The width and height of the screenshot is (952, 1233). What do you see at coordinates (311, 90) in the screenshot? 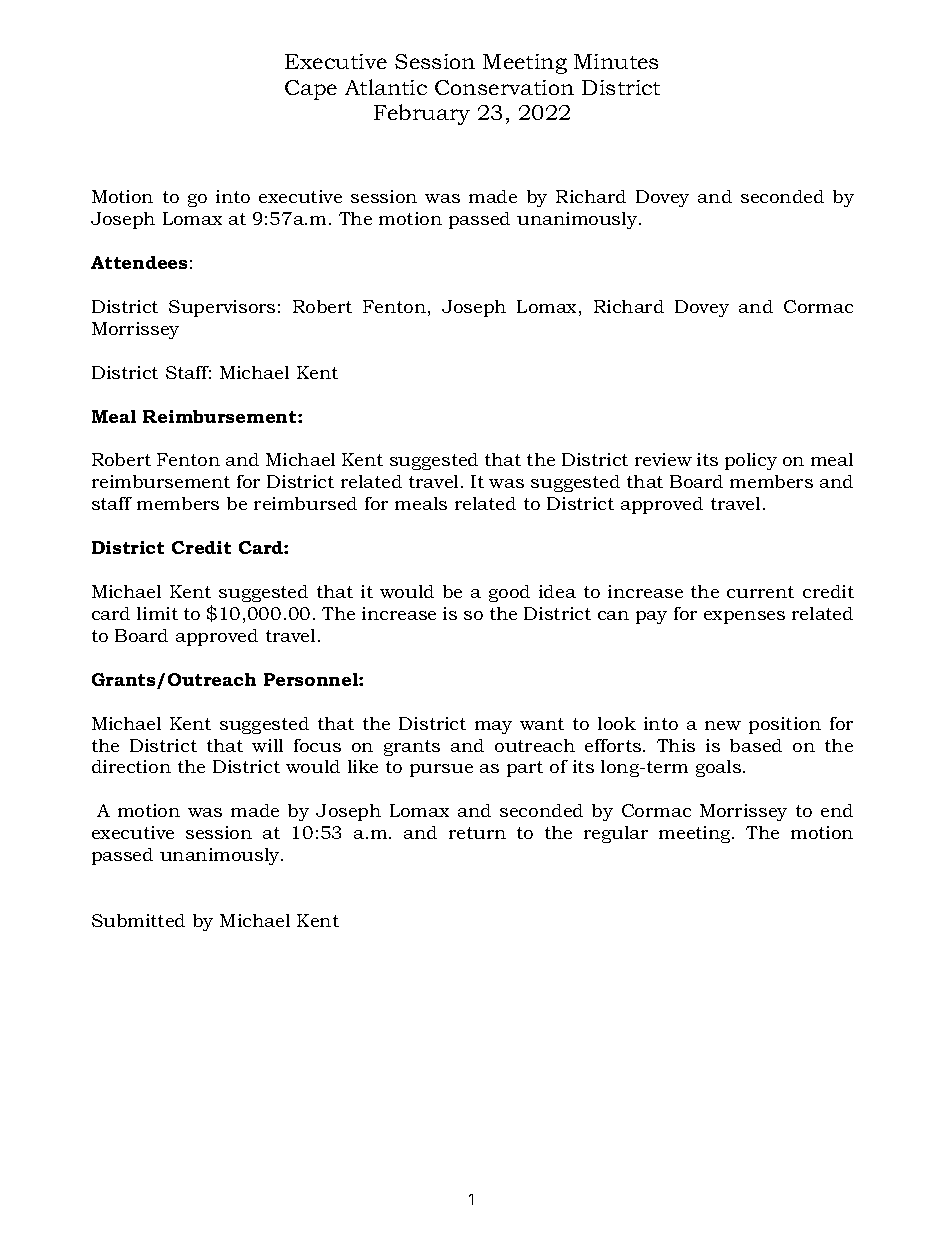
I see `Cape` at bounding box center [311, 90].
